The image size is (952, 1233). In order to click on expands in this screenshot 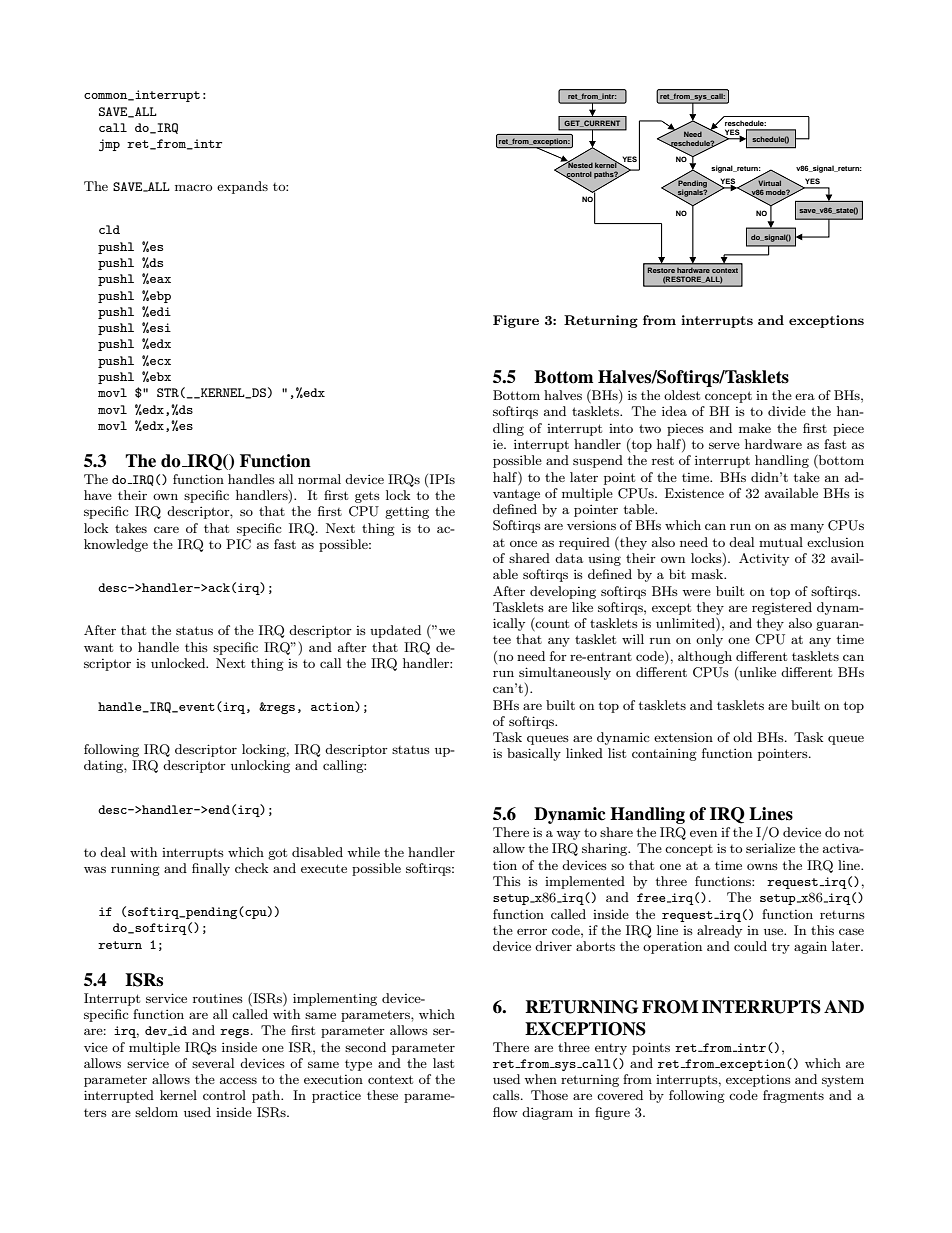, I will do `click(242, 187)`.
